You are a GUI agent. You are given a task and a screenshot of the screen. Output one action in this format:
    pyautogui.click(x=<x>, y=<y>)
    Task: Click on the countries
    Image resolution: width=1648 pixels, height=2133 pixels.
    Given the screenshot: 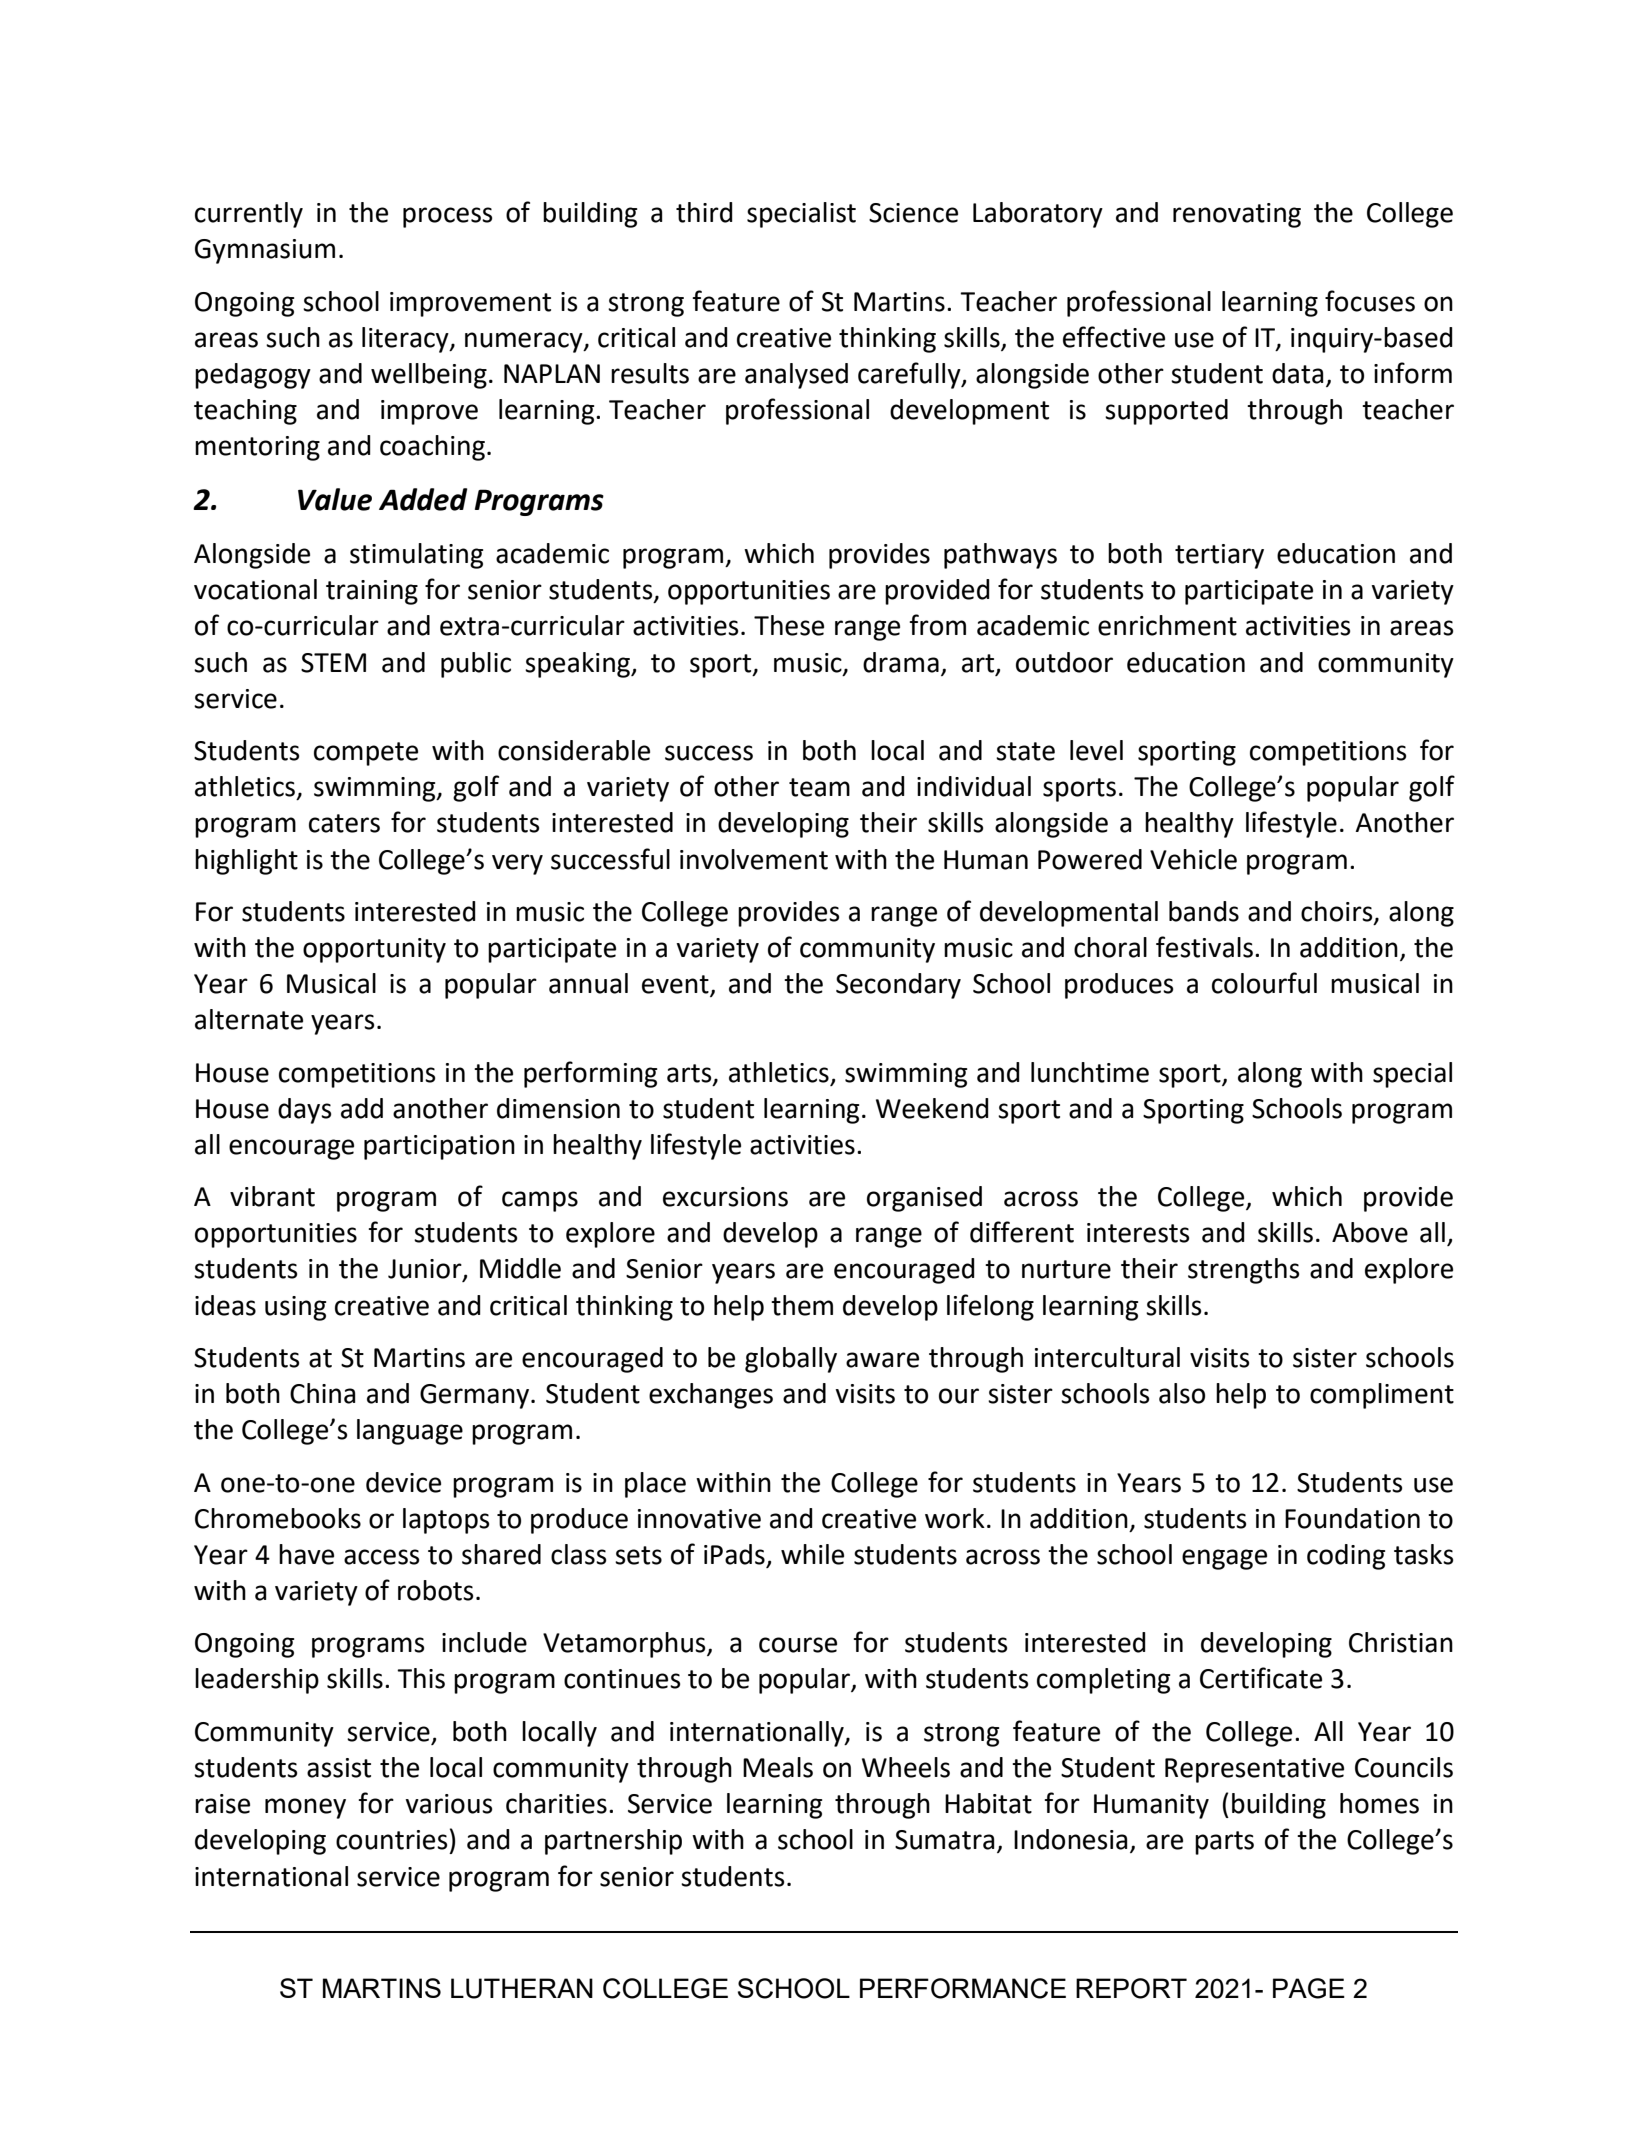 What is the action you would take?
    pyautogui.click(x=391, y=1840)
